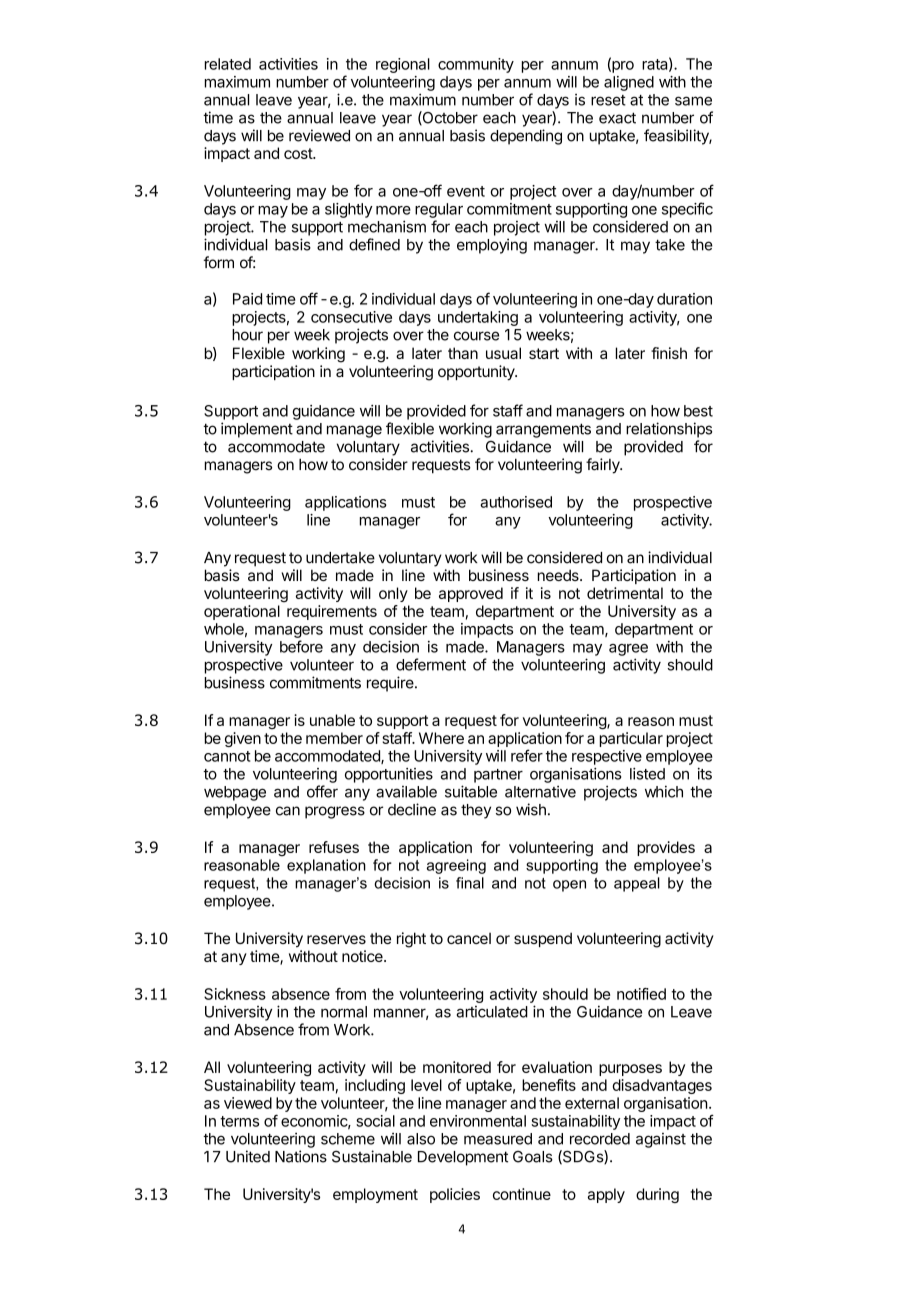 The image size is (924, 1308). What do you see at coordinates (629, 83) in the page?
I see `aligned` at bounding box center [629, 83].
